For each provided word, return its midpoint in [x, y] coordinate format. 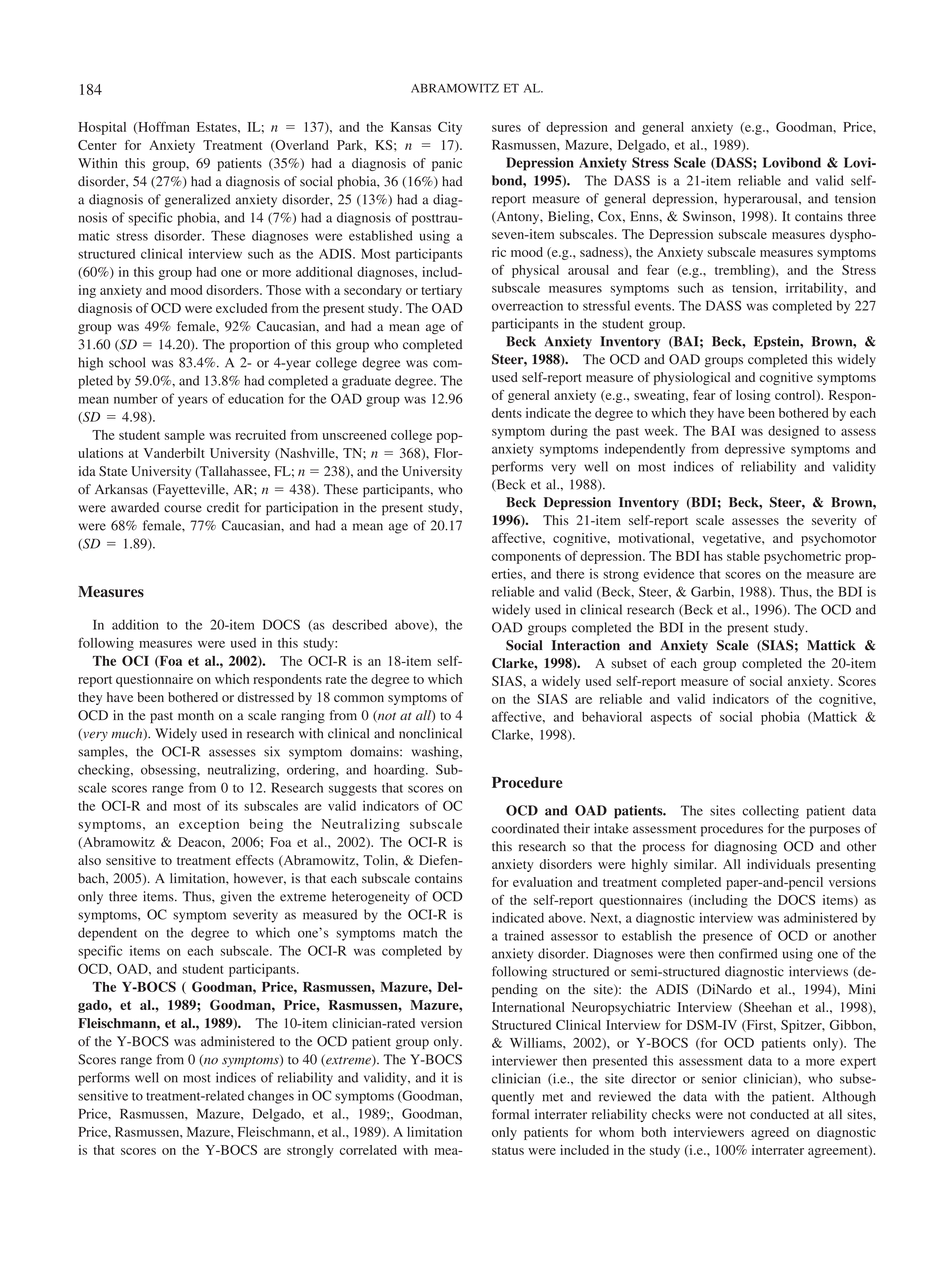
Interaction [586, 645]
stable [743, 556]
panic [447, 164]
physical [535, 271]
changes [271, 1097]
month [196, 715]
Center [97, 145]
